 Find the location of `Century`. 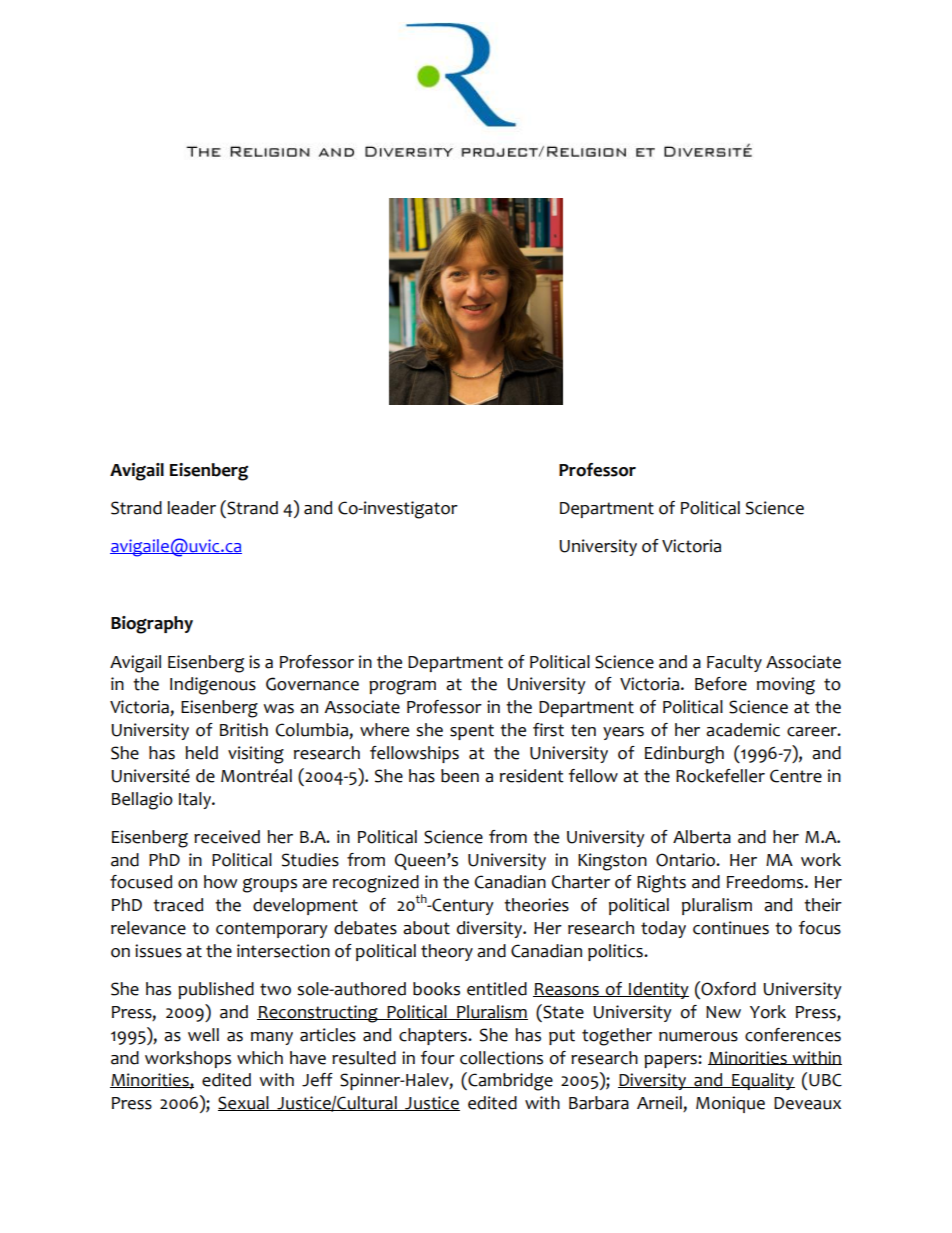

Century is located at coordinates (462, 906).
